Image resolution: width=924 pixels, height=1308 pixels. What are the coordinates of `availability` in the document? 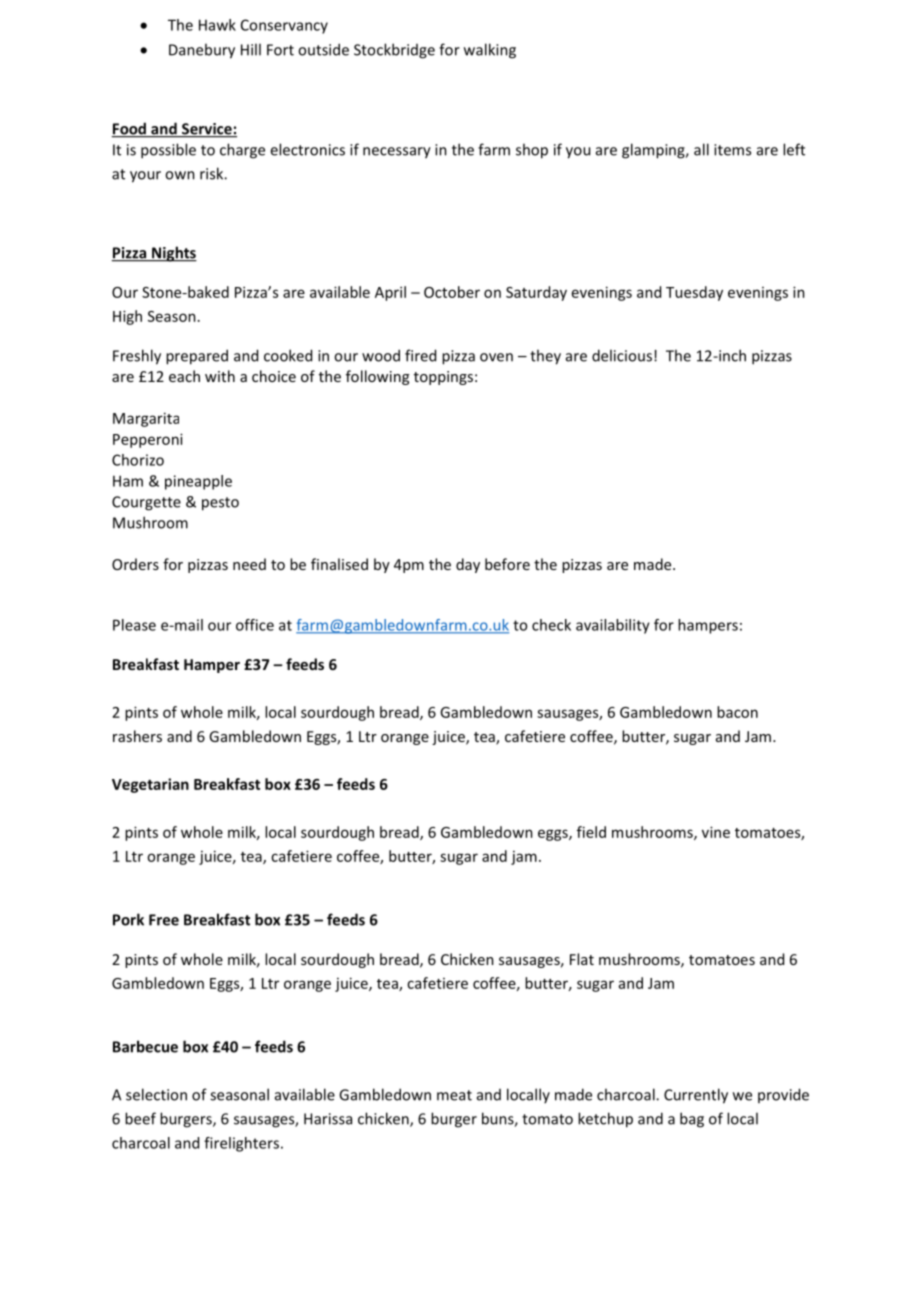 It's located at (613, 626).
